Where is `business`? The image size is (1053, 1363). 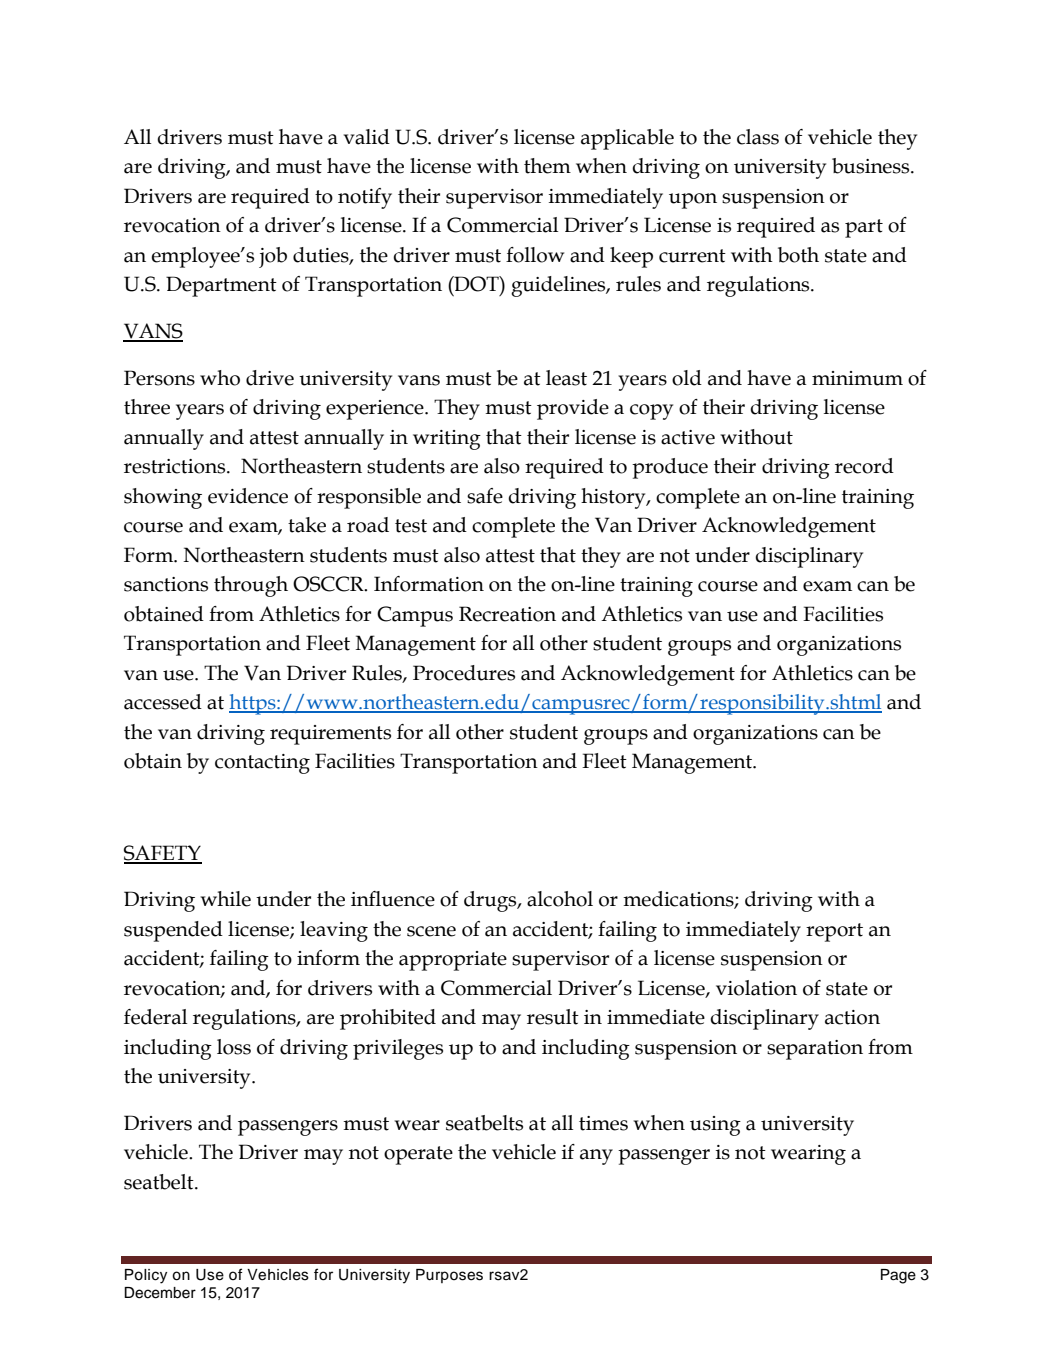
business is located at coordinates (872, 166).
